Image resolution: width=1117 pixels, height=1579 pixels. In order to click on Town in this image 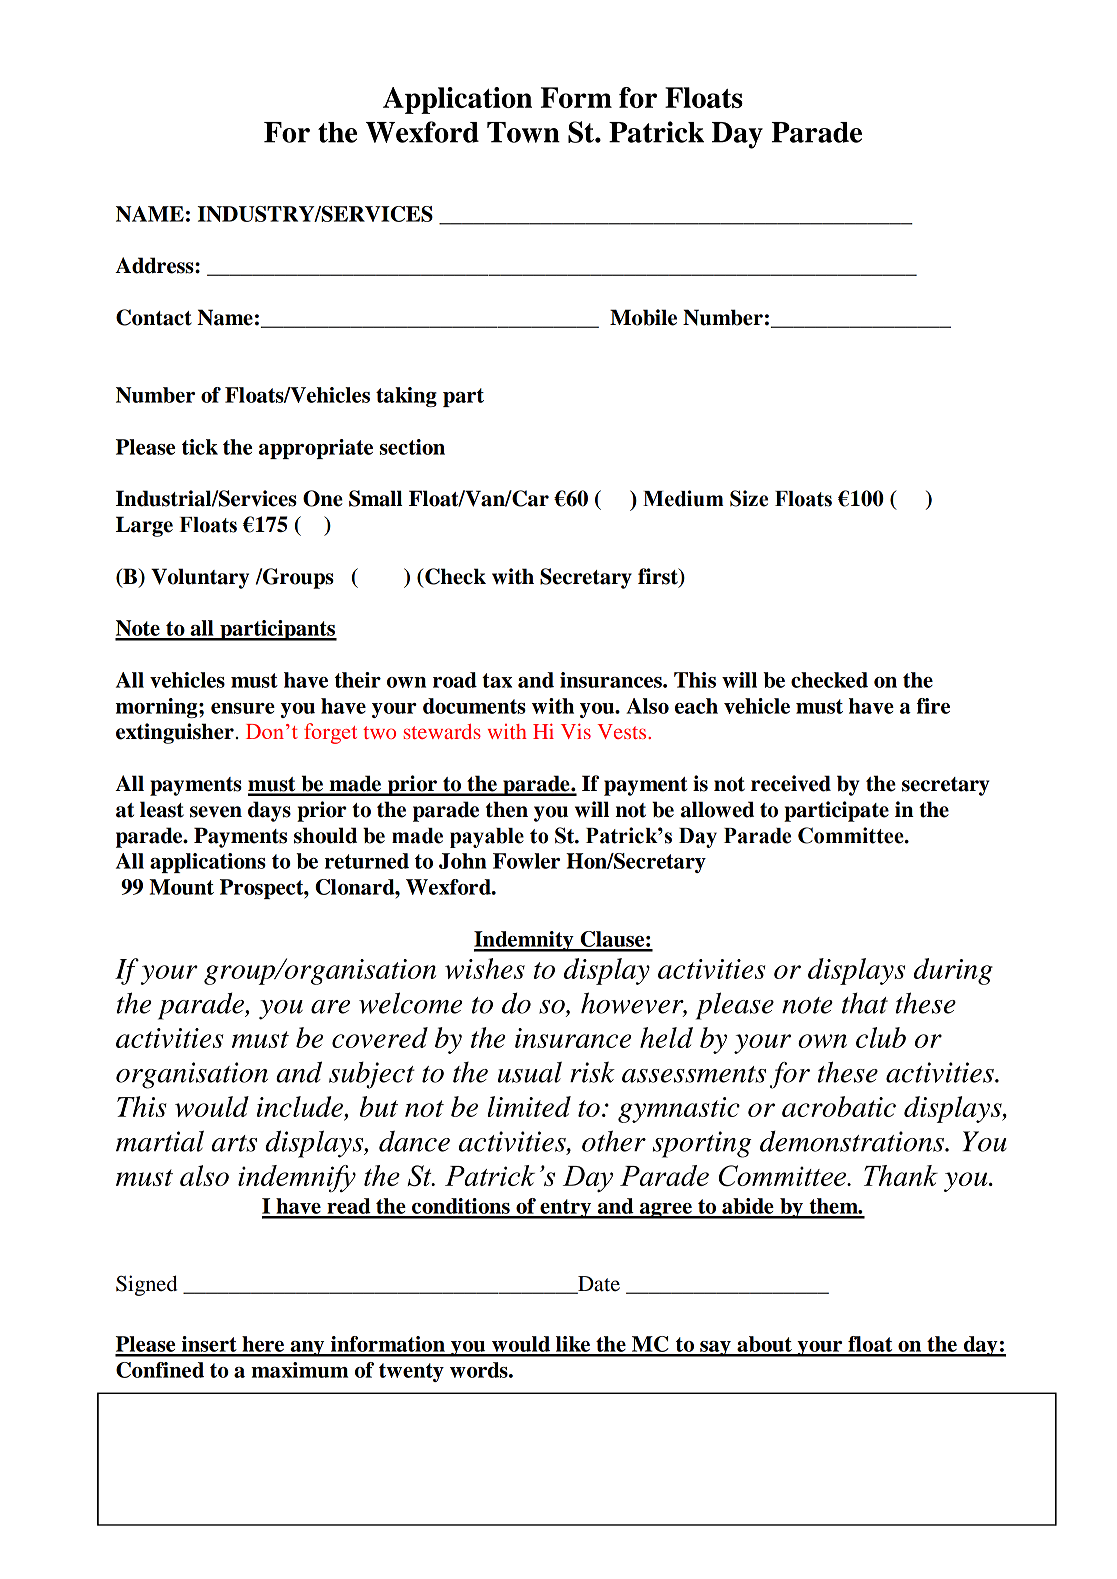, I will do `click(523, 132)`.
